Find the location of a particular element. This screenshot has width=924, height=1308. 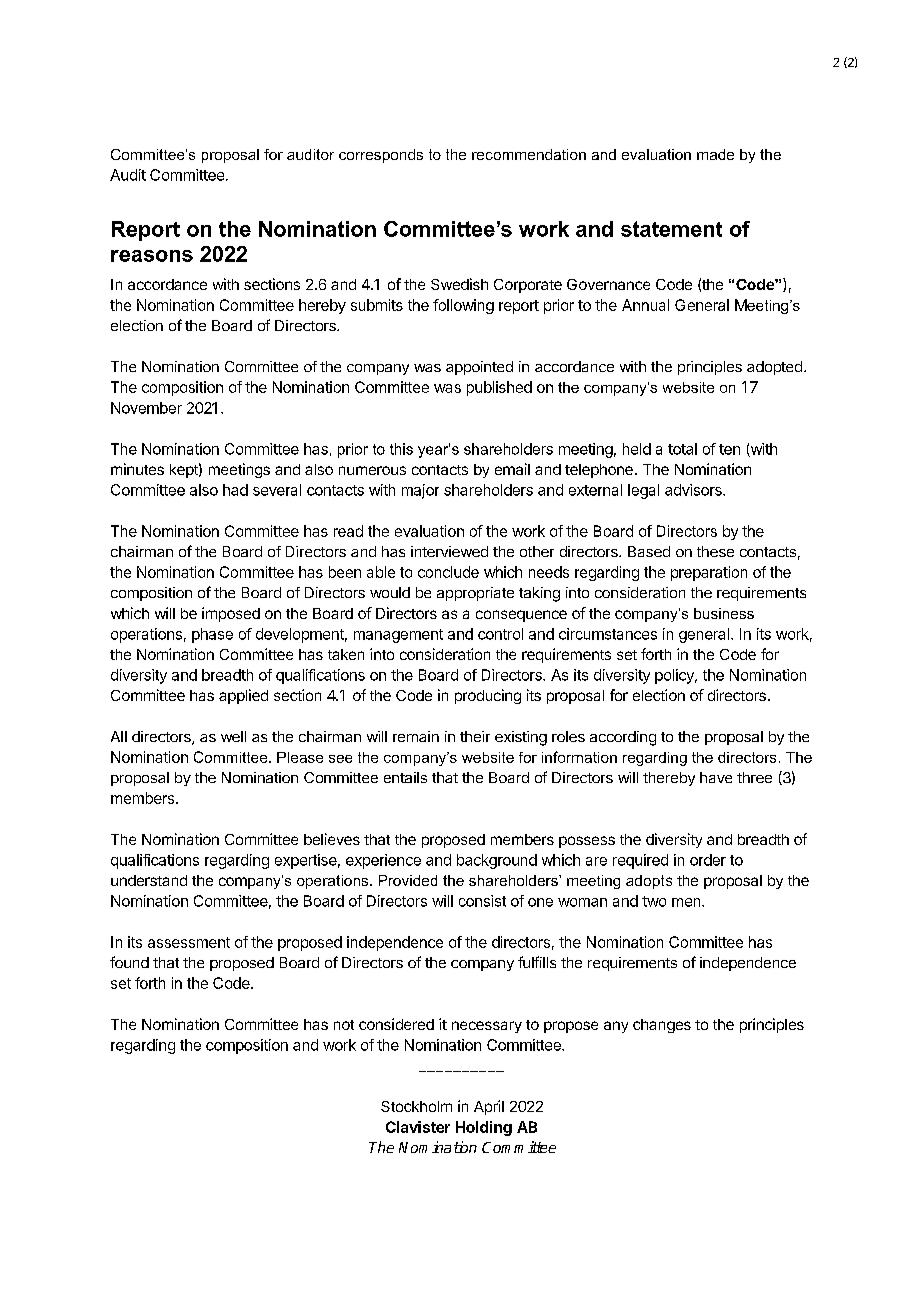

understand is located at coordinates (149, 880).
